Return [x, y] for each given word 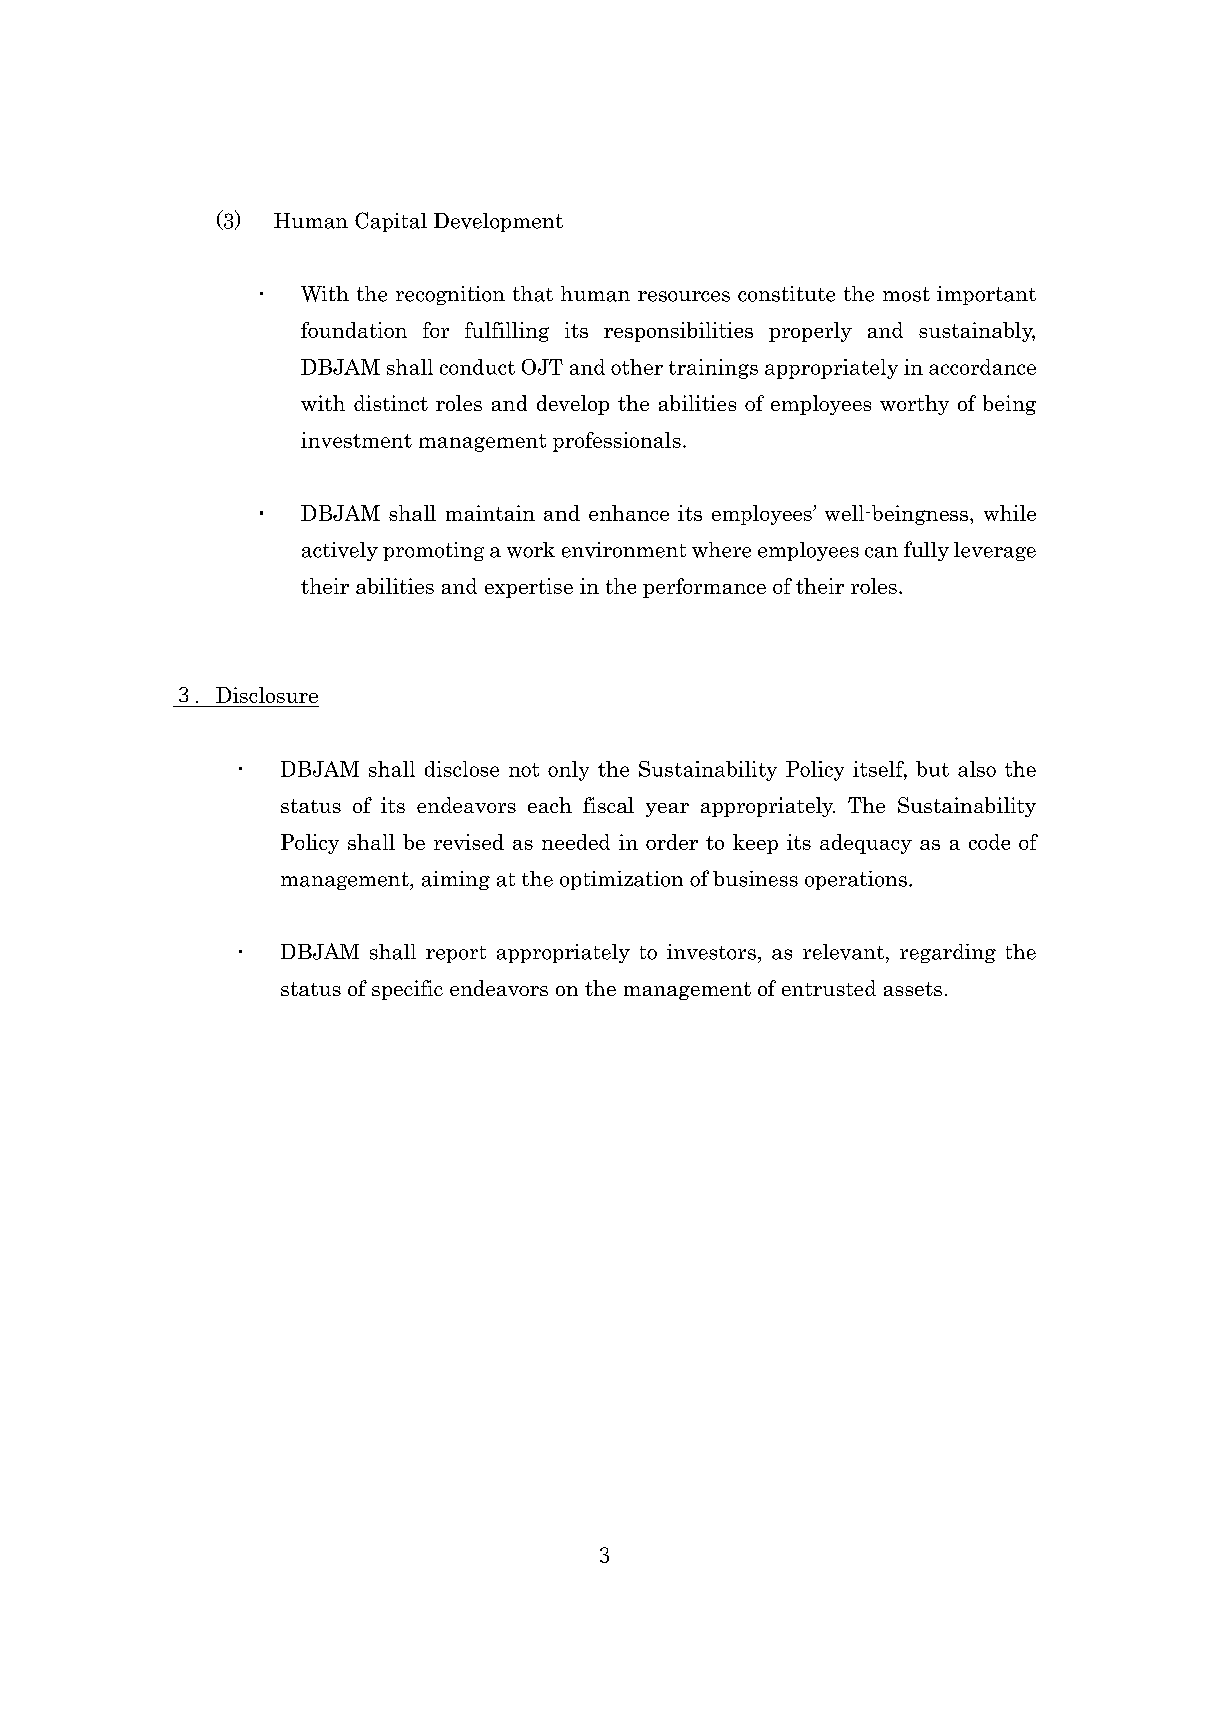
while [1010, 513]
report [456, 954]
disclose [462, 769]
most [906, 294]
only [568, 771]
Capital [391, 222]
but [932, 769]
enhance [629, 513]
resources [684, 296]
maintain [490, 513]
